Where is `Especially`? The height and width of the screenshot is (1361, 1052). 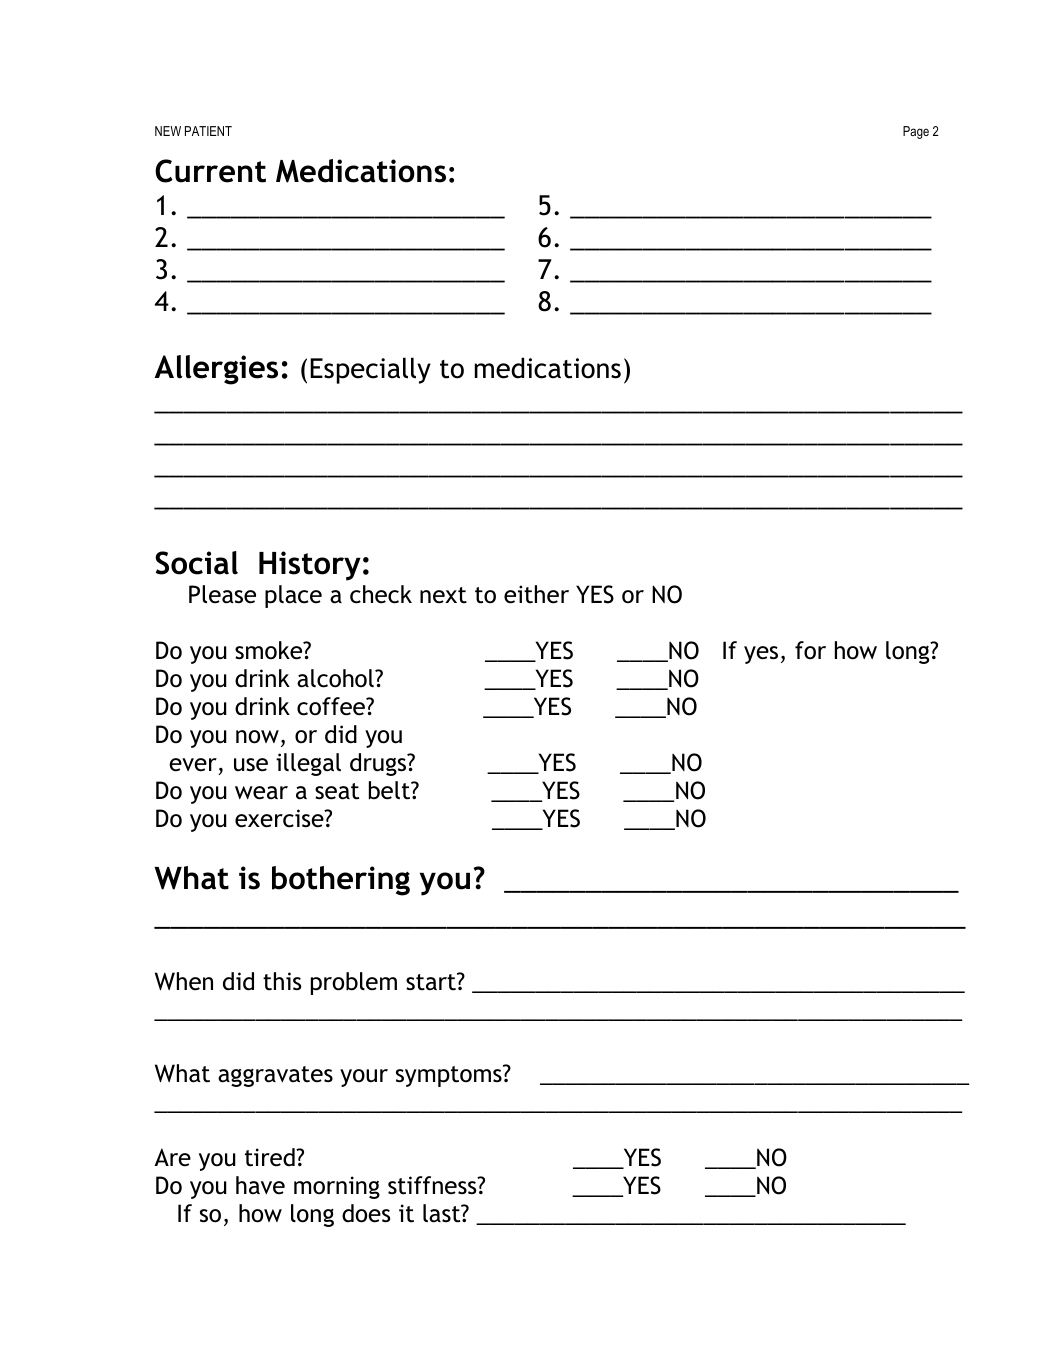
Especially is located at coordinates (370, 370).
